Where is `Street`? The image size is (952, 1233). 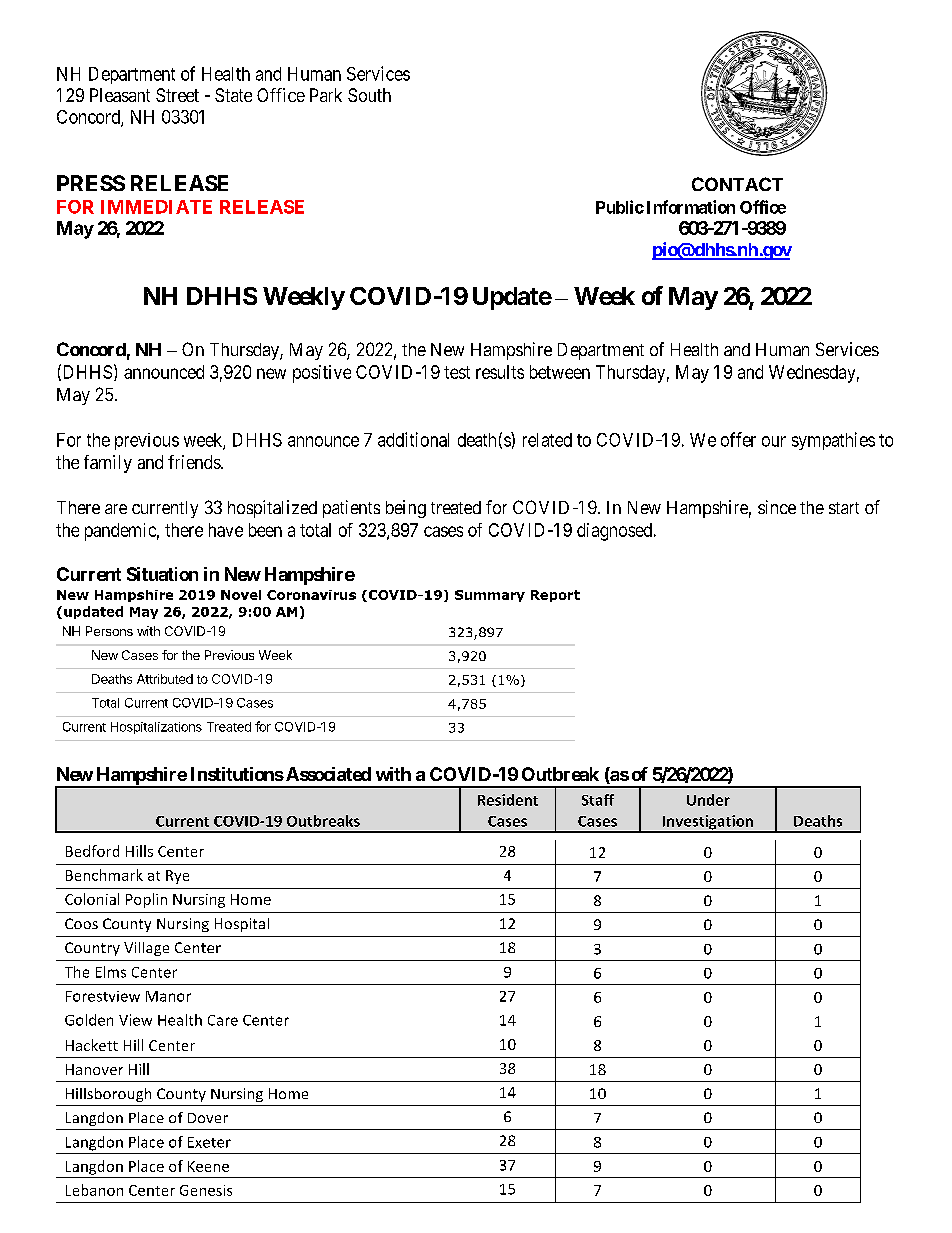
Street is located at coordinates (177, 95).
